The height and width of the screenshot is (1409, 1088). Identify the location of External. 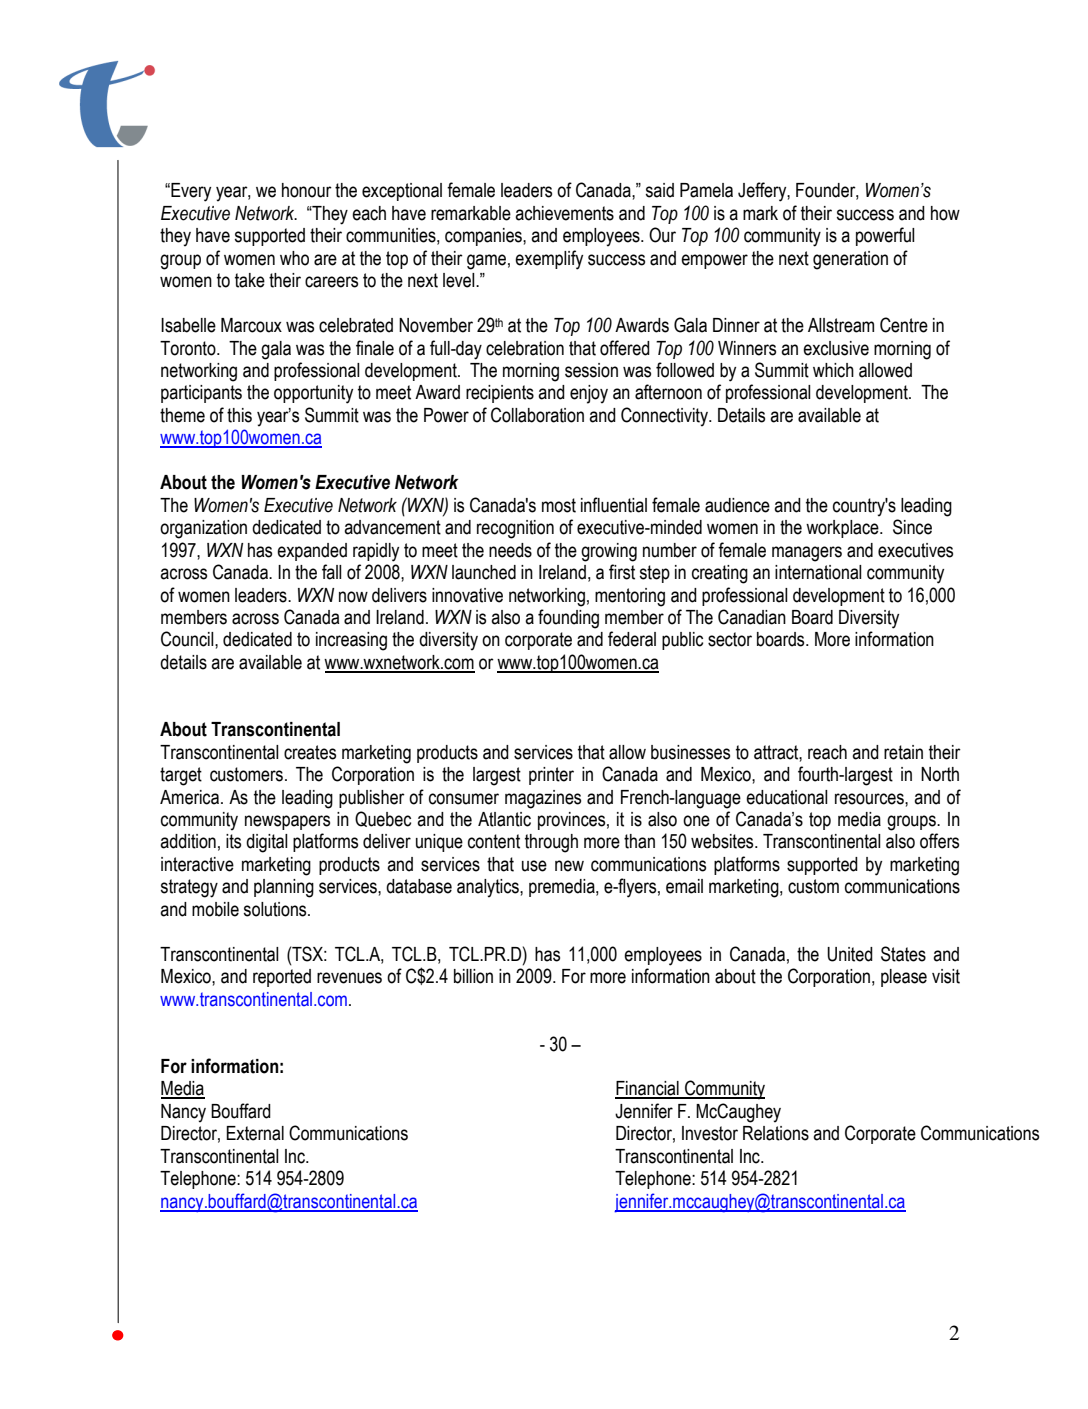
(255, 1133).
